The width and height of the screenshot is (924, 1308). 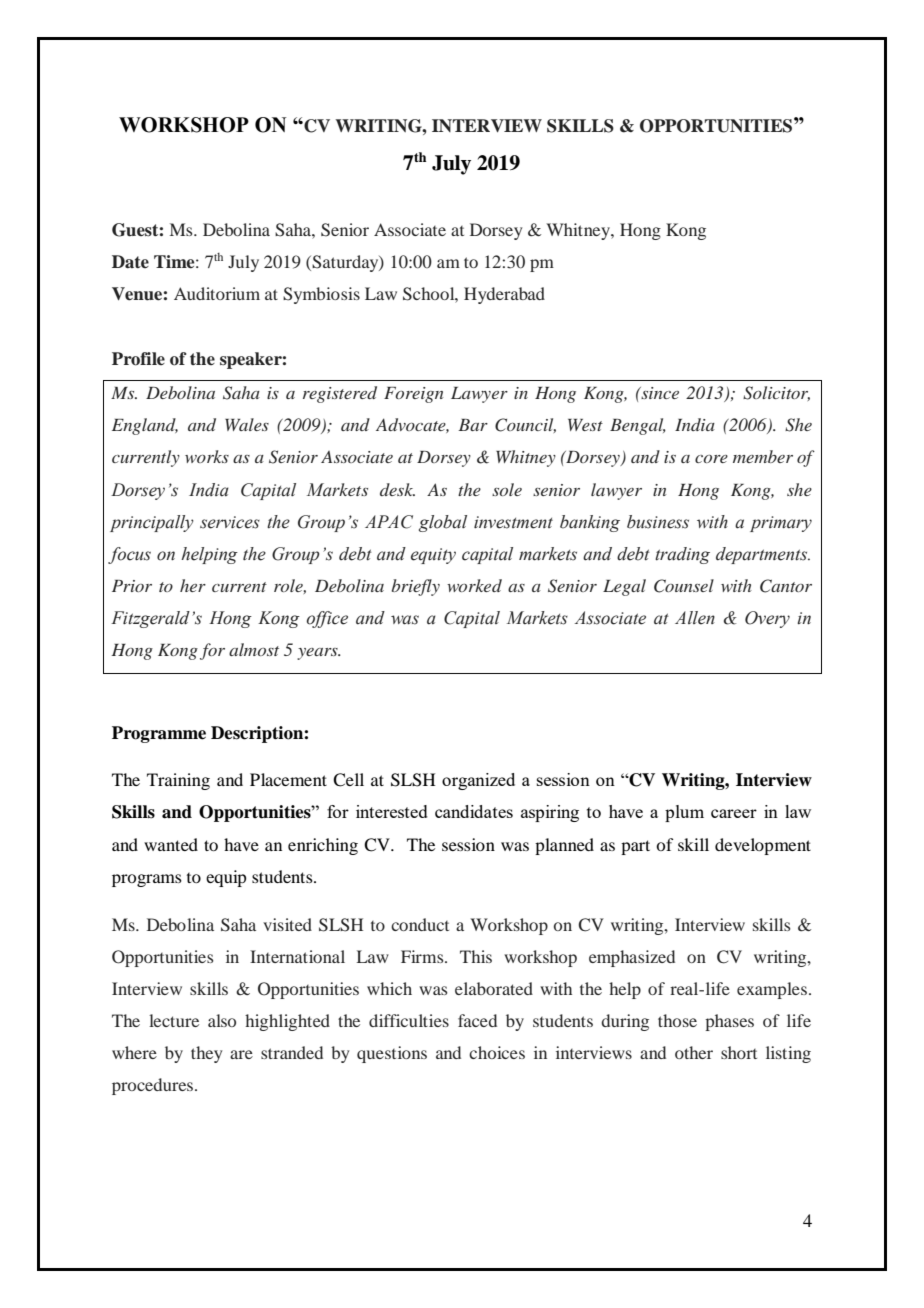 What do you see at coordinates (230, 522) in the screenshot?
I see `services` at bounding box center [230, 522].
